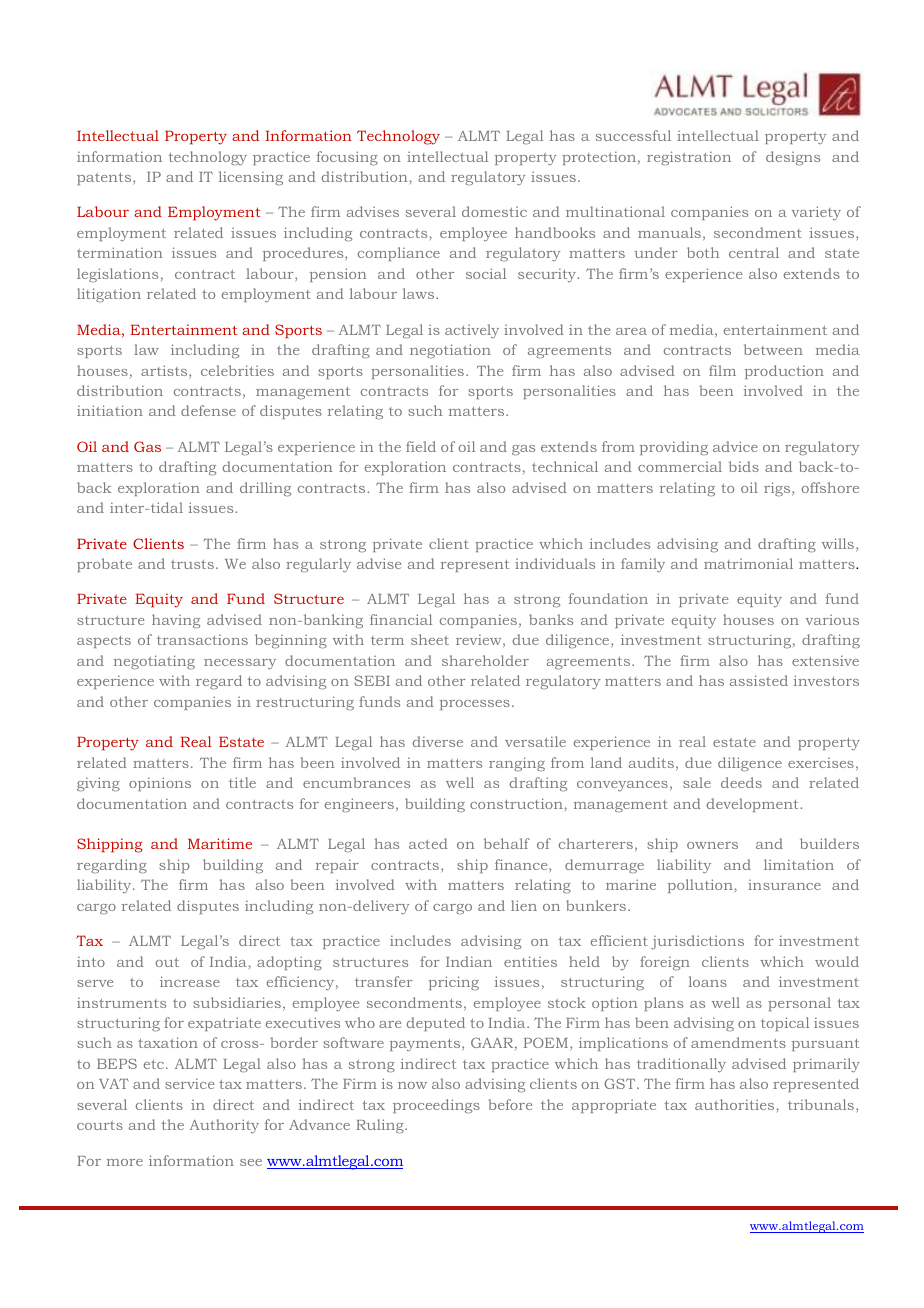 This image has height=1308, width=924. I want to click on licensing, so click(251, 178).
